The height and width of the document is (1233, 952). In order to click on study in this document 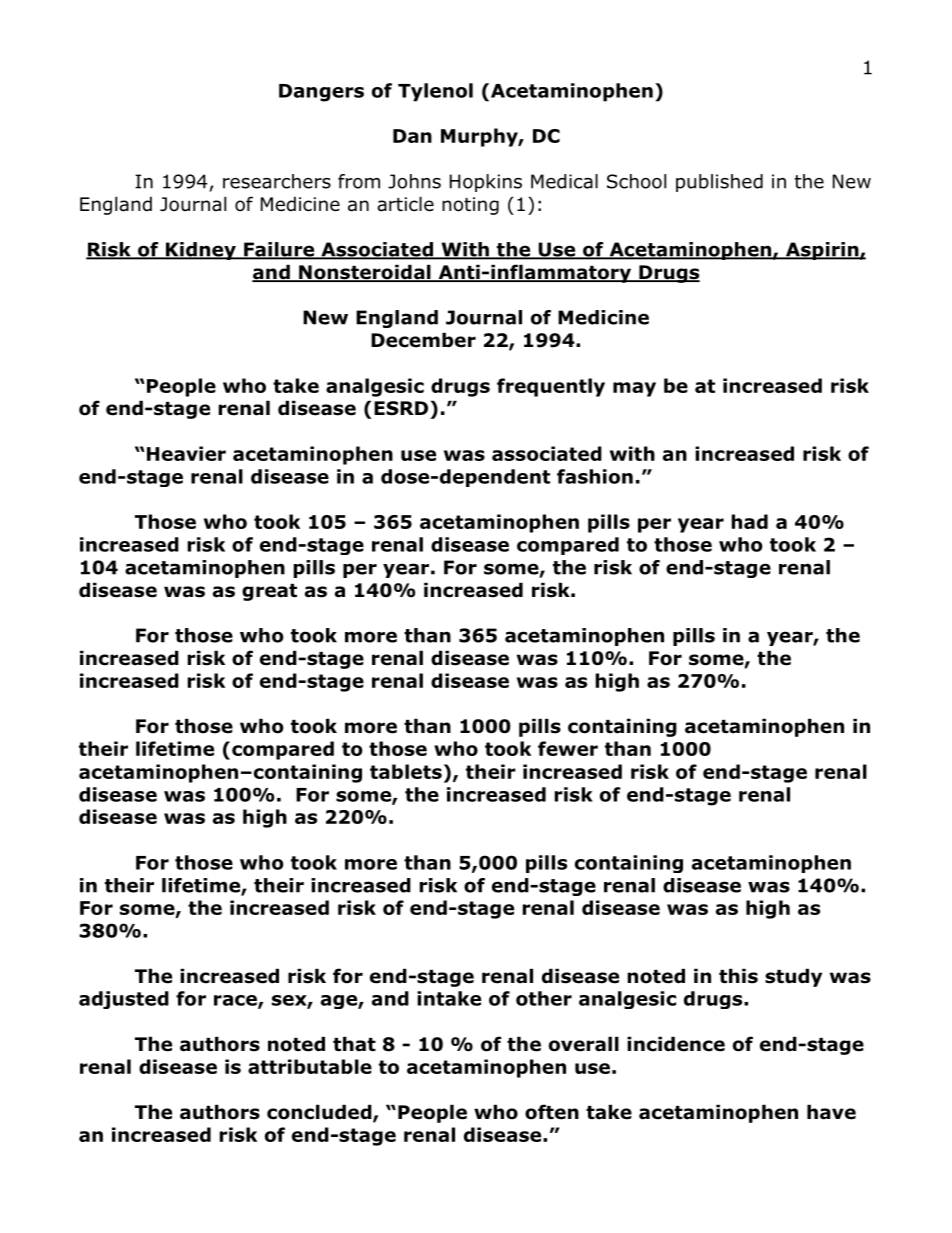, I will do `click(793, 977)`.
